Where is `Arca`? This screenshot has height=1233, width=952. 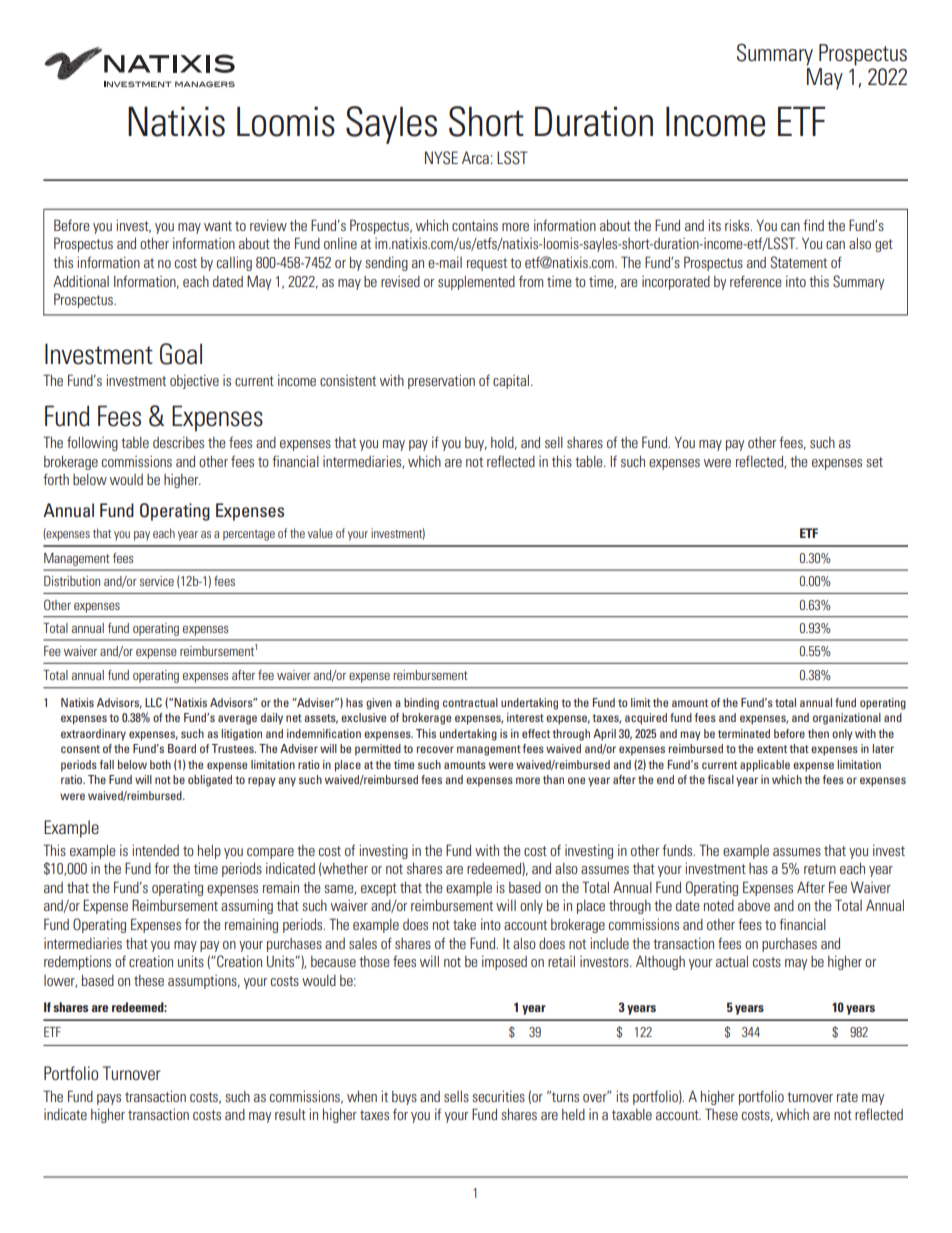
Arca is located at coordinates (475, 157).
